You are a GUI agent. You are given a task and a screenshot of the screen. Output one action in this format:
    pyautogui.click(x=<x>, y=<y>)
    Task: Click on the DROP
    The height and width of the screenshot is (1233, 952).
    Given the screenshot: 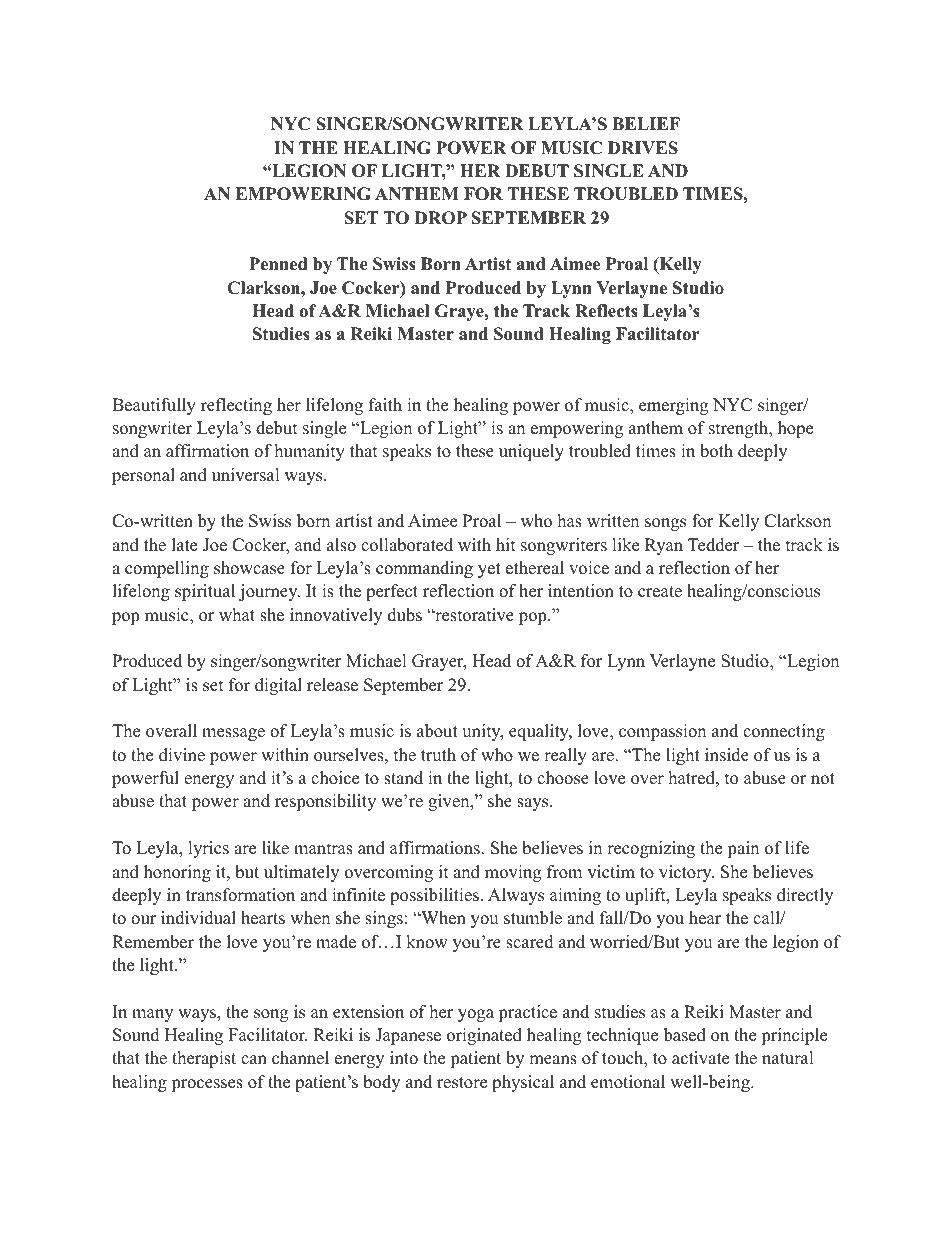 What is the action you would take?
    pyautogui.click(x=441, y=218)
